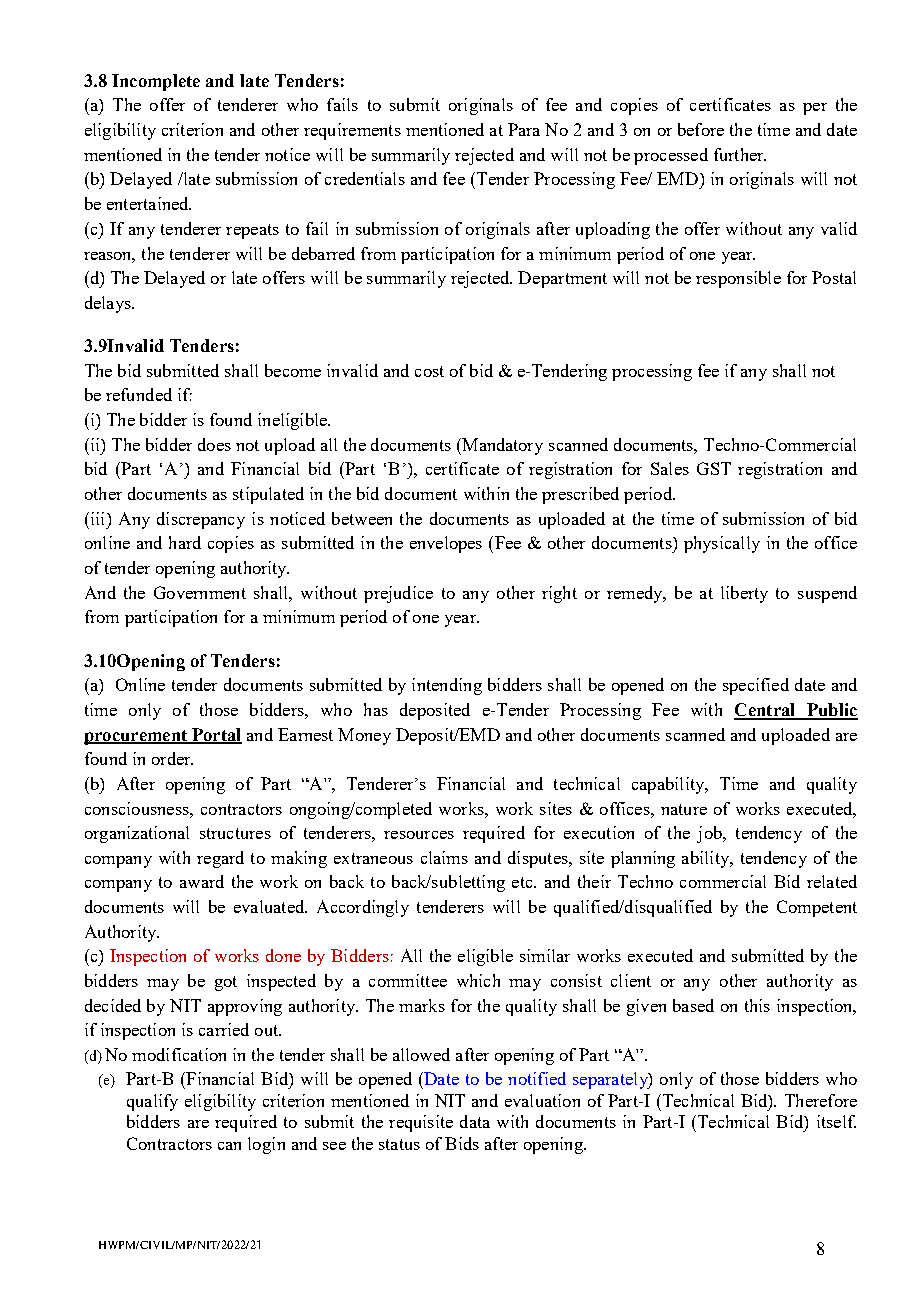 The image size is (924, 1308). I want to click on GST, so click(714, 468).
